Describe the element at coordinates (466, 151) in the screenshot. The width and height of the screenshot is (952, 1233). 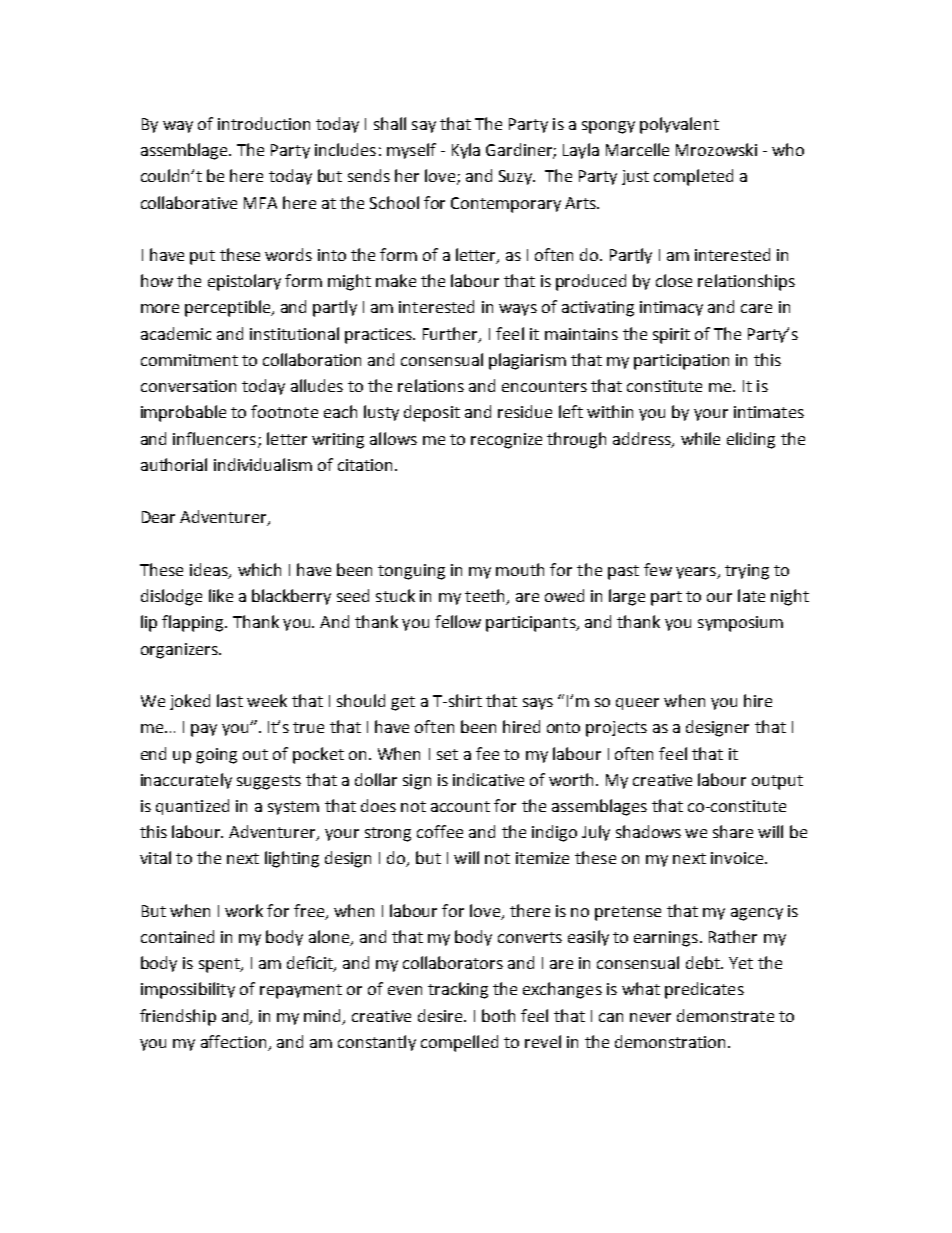
I see `Kyla` at that location.
